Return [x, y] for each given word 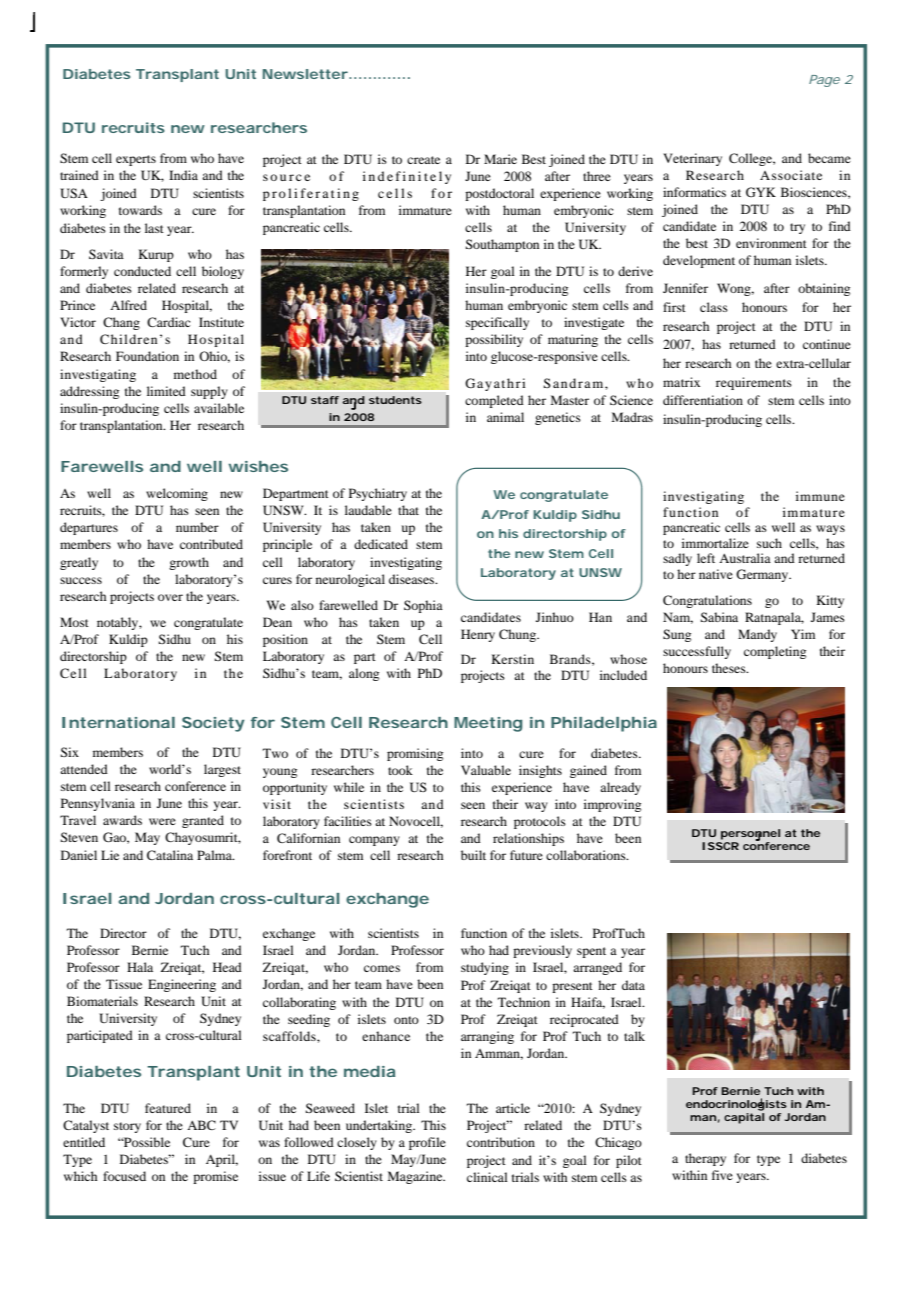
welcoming [177, 494]
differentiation [703, 400]
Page [824, 81]
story [127, 1127]
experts [136, 160]
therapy [705, 1159]
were [162, 821]
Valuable [486, 770]
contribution [501, 1142]
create [423, 160]
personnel [750, 835]
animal [505, 417]
